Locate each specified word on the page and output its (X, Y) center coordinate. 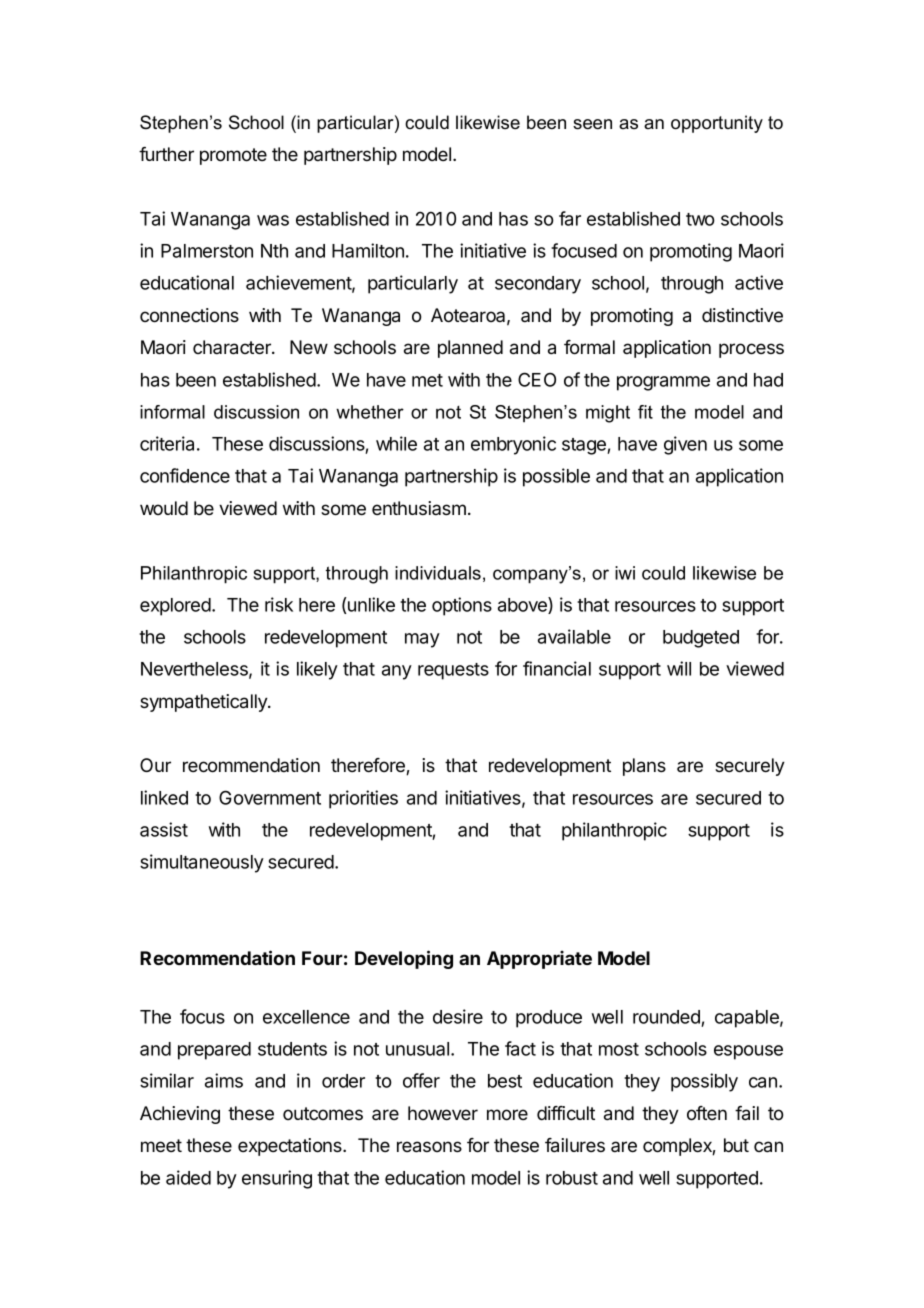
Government (270, 797)
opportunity (717, 124)
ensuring (277, 1179)
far (570, 218)
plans (644, 767)
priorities (363, 799)
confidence (185, 475)
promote (233, 156)
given (685, 445)
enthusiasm (419, 508)
